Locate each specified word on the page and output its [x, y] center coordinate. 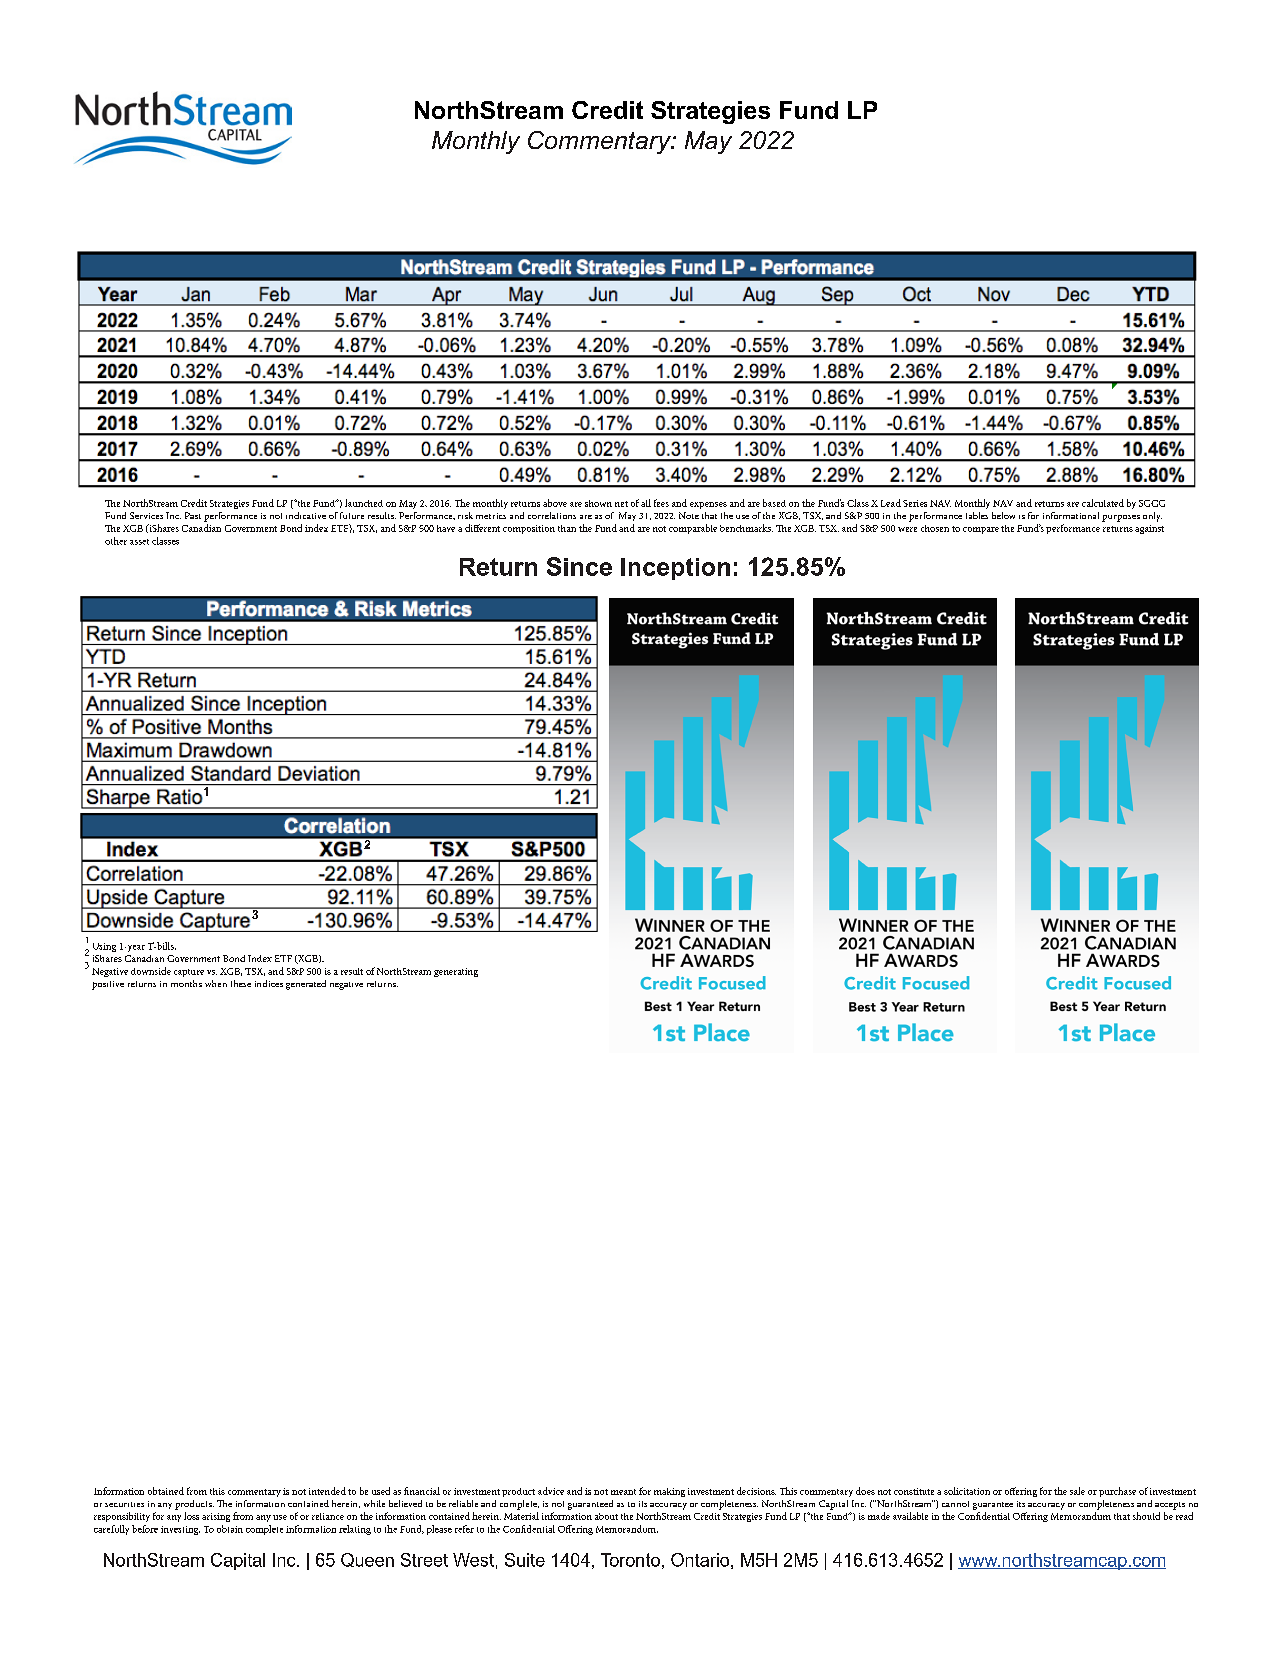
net [621, 504]
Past [193, 515]
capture [189, 973]
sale [1077, 1491]
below [1003, 515]
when [216, 983]
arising [216, 1517]
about [606, 1516]
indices [269, 983]
